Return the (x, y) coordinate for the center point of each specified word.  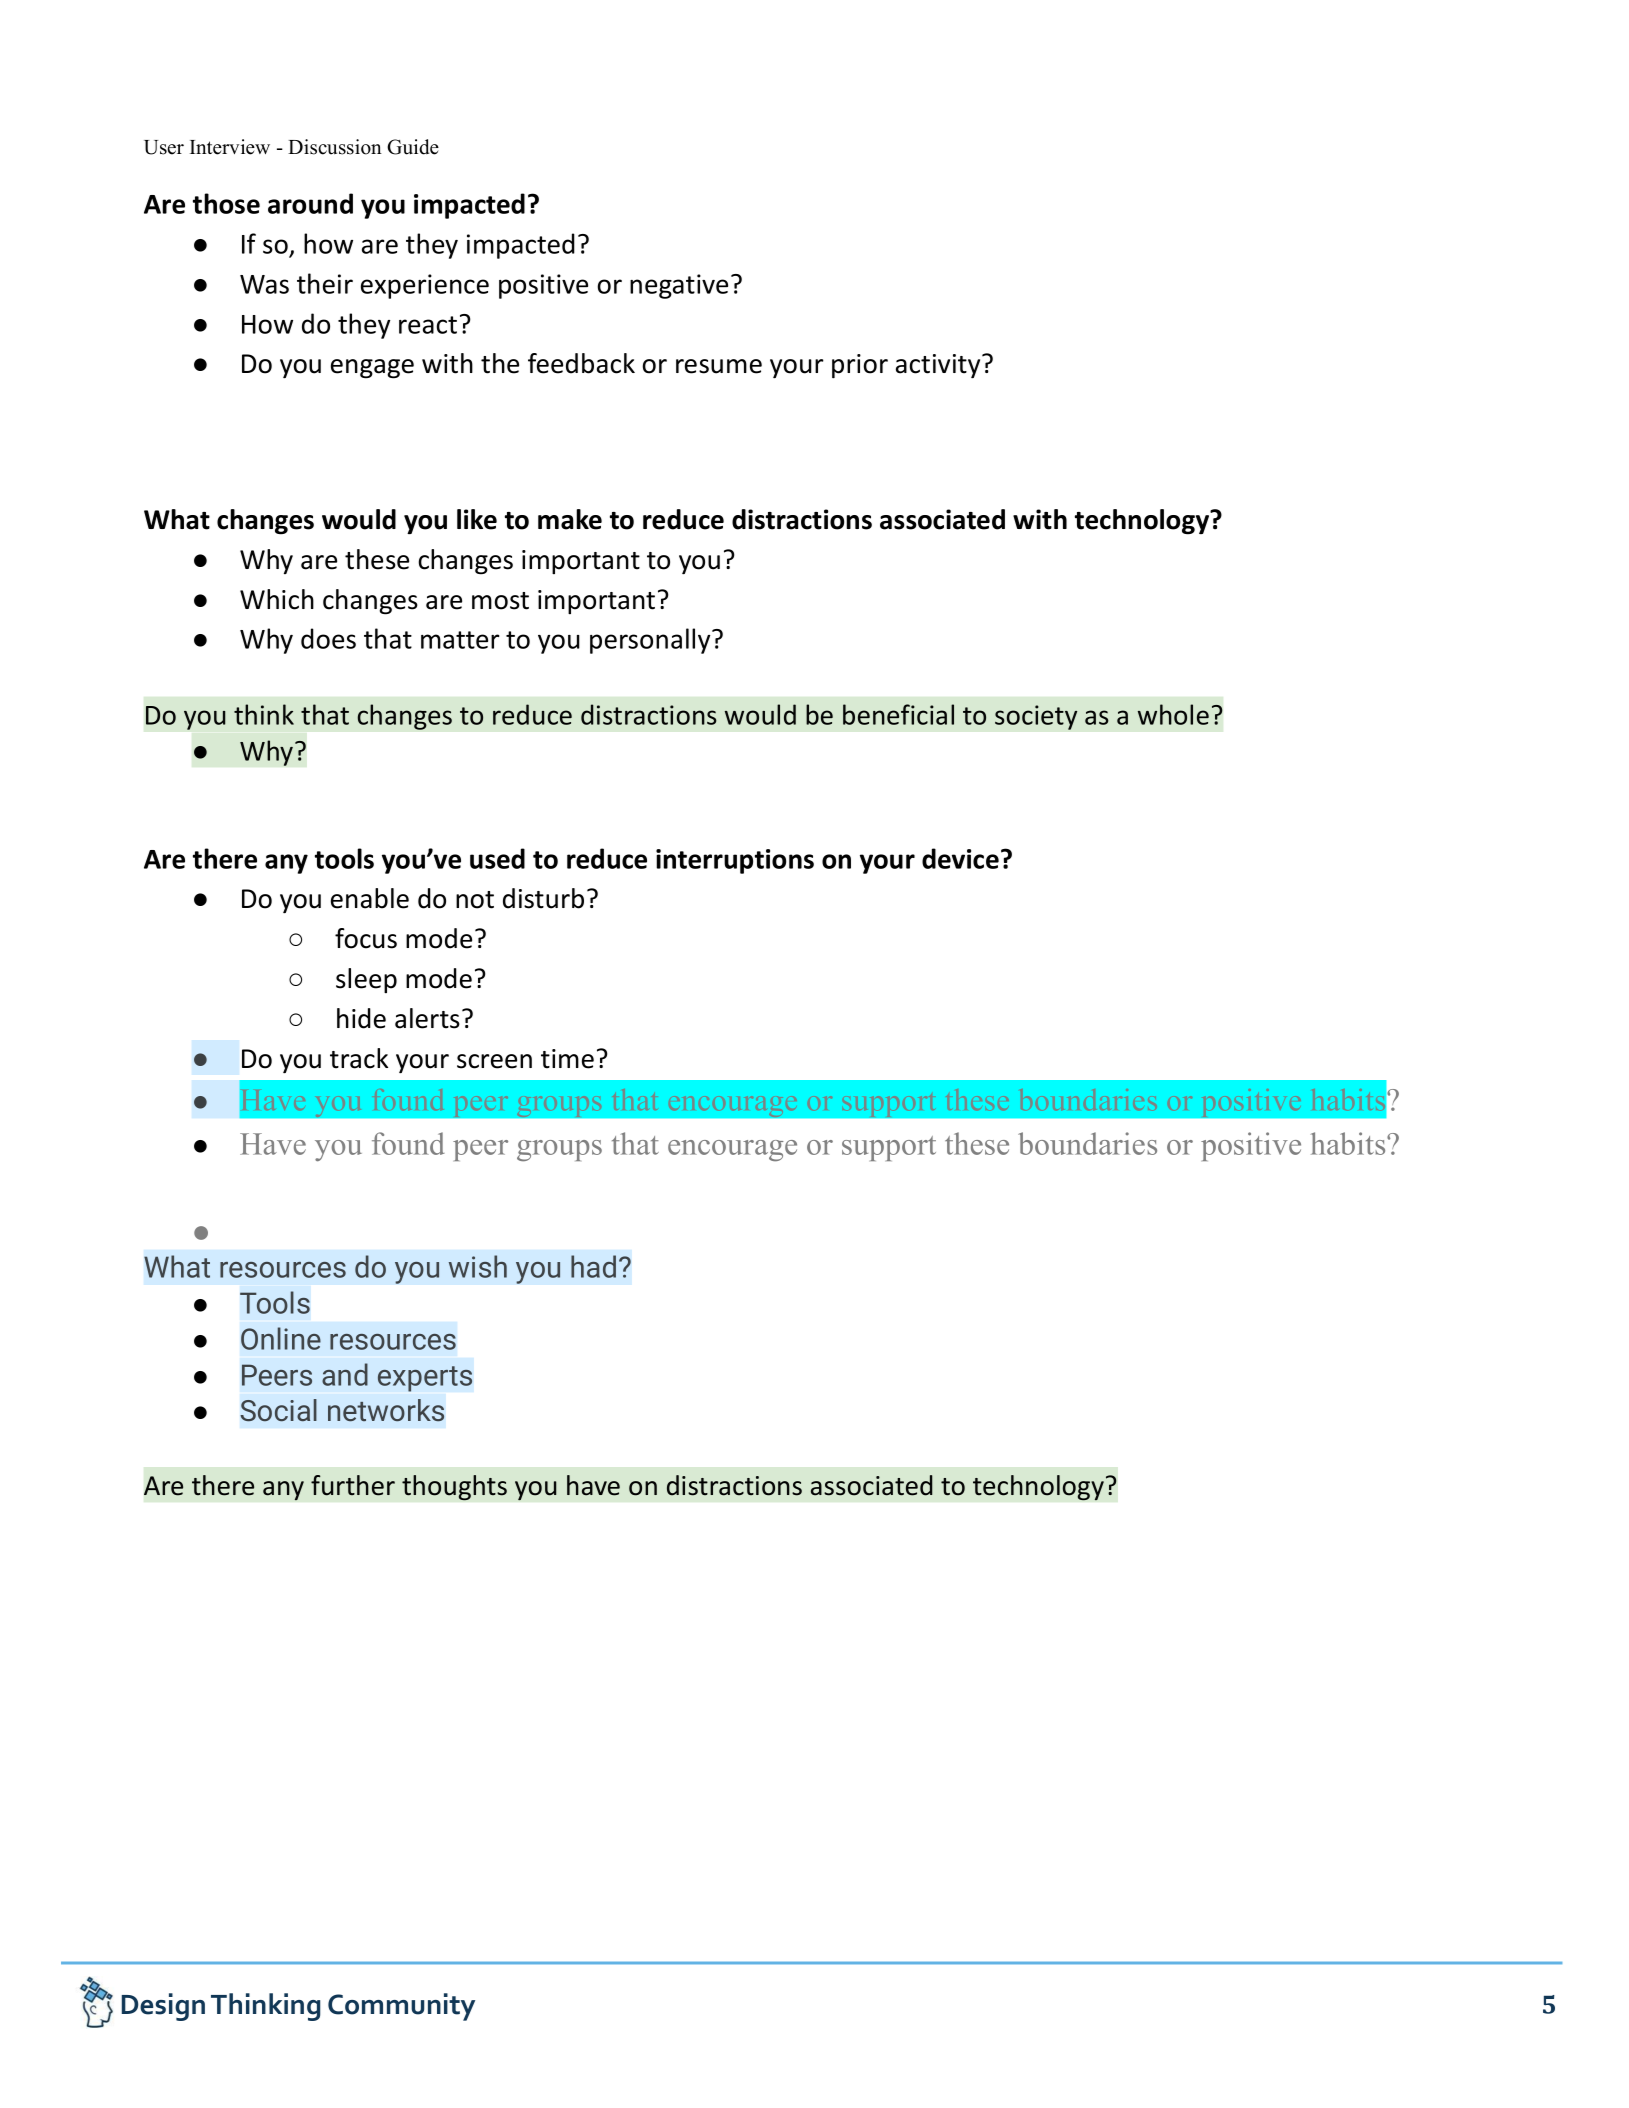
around (310, 203)
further (353, 1485)
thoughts (454, 1488)
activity (939, 366)
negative (679, 286)
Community (401, 2007)
